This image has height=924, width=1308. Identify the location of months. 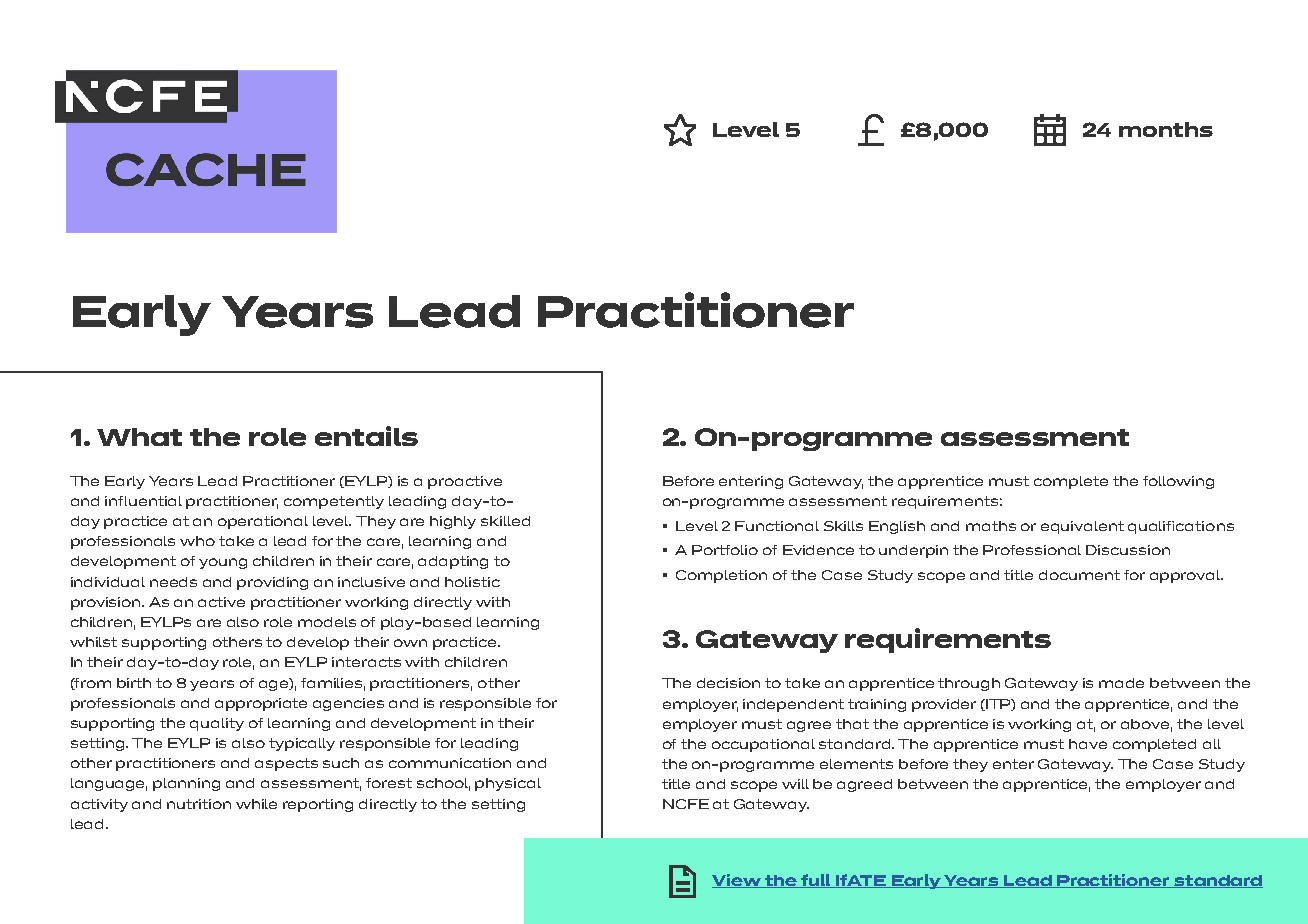
(1166, 129).
